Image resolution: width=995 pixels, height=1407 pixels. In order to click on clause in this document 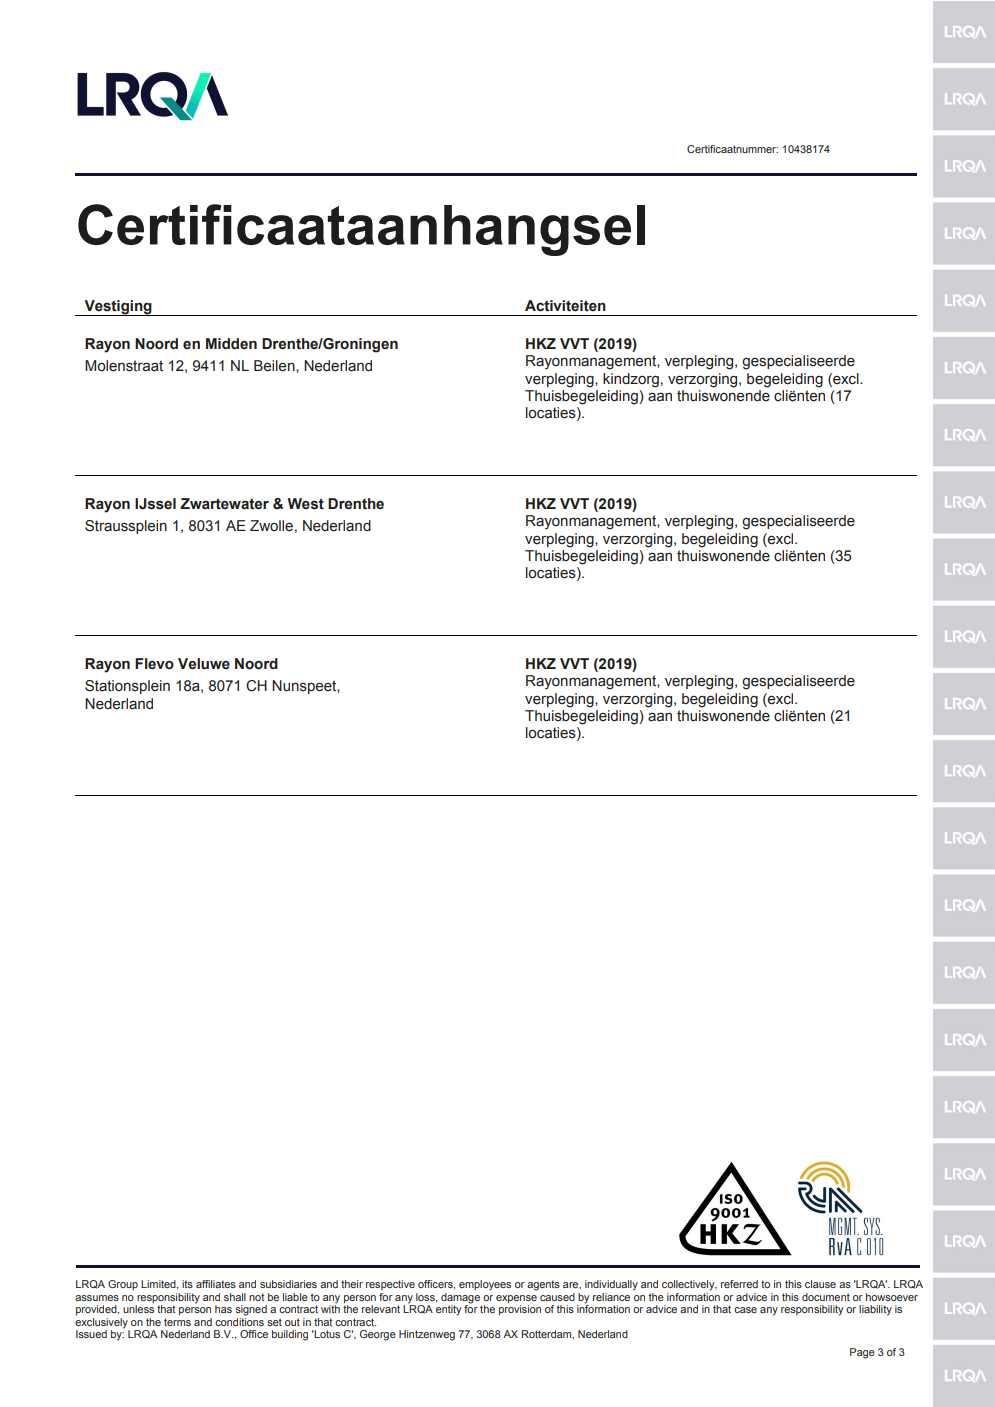, I will do `click(820, 1284)`.
